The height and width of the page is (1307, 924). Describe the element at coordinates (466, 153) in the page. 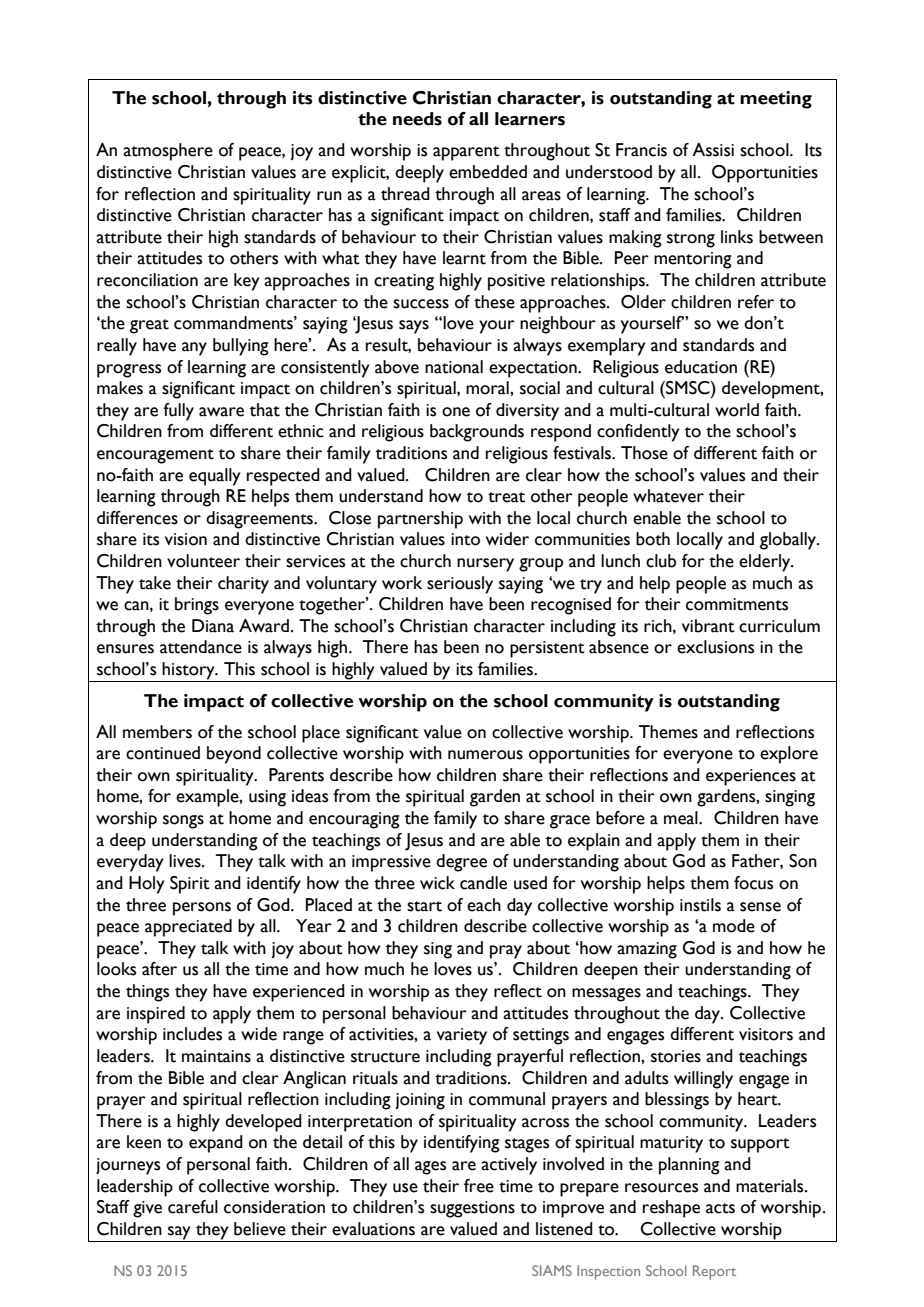

I see `apparent` at that location.
